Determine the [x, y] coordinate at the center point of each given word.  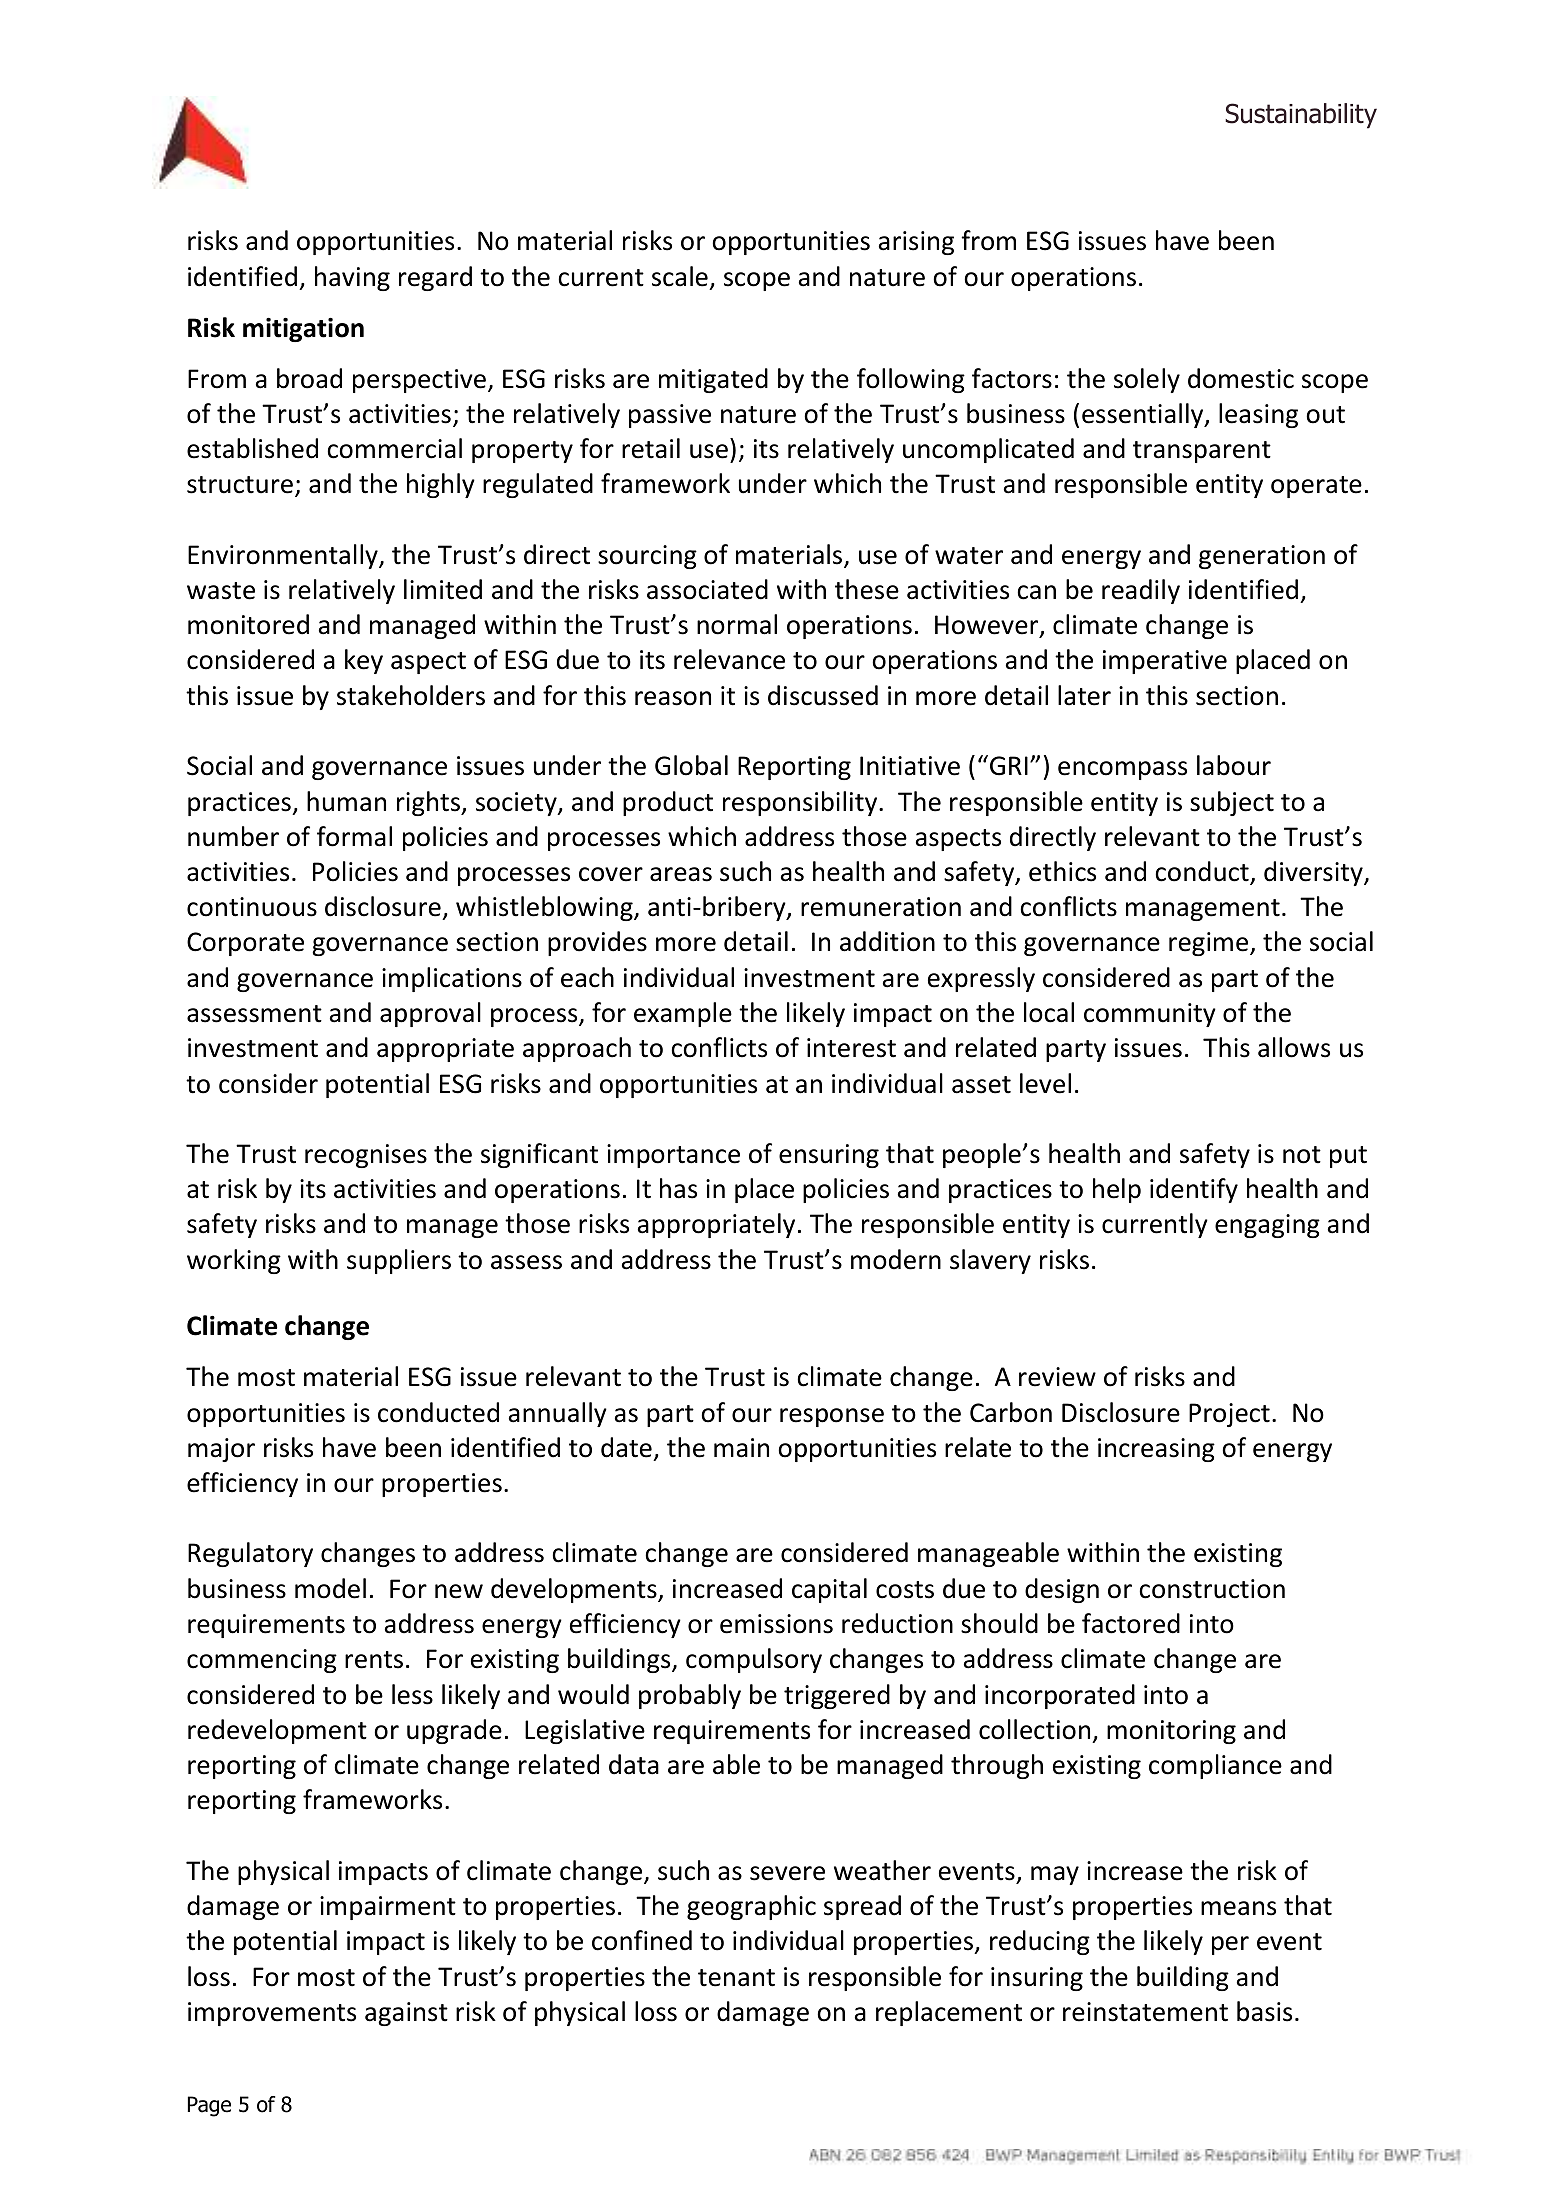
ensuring [829, 1156]
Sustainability [1301, 116]
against [406, 2014]
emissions [776, 1624]
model [330, 1588]
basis [1264, 2011]
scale [680, 276]
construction [1212, 1589]
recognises [366, 1156]
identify [1194, 1190]
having [352, 278]
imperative [1165, 662]
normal [737, 624]
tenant [736, 1978]
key [364, 661]
